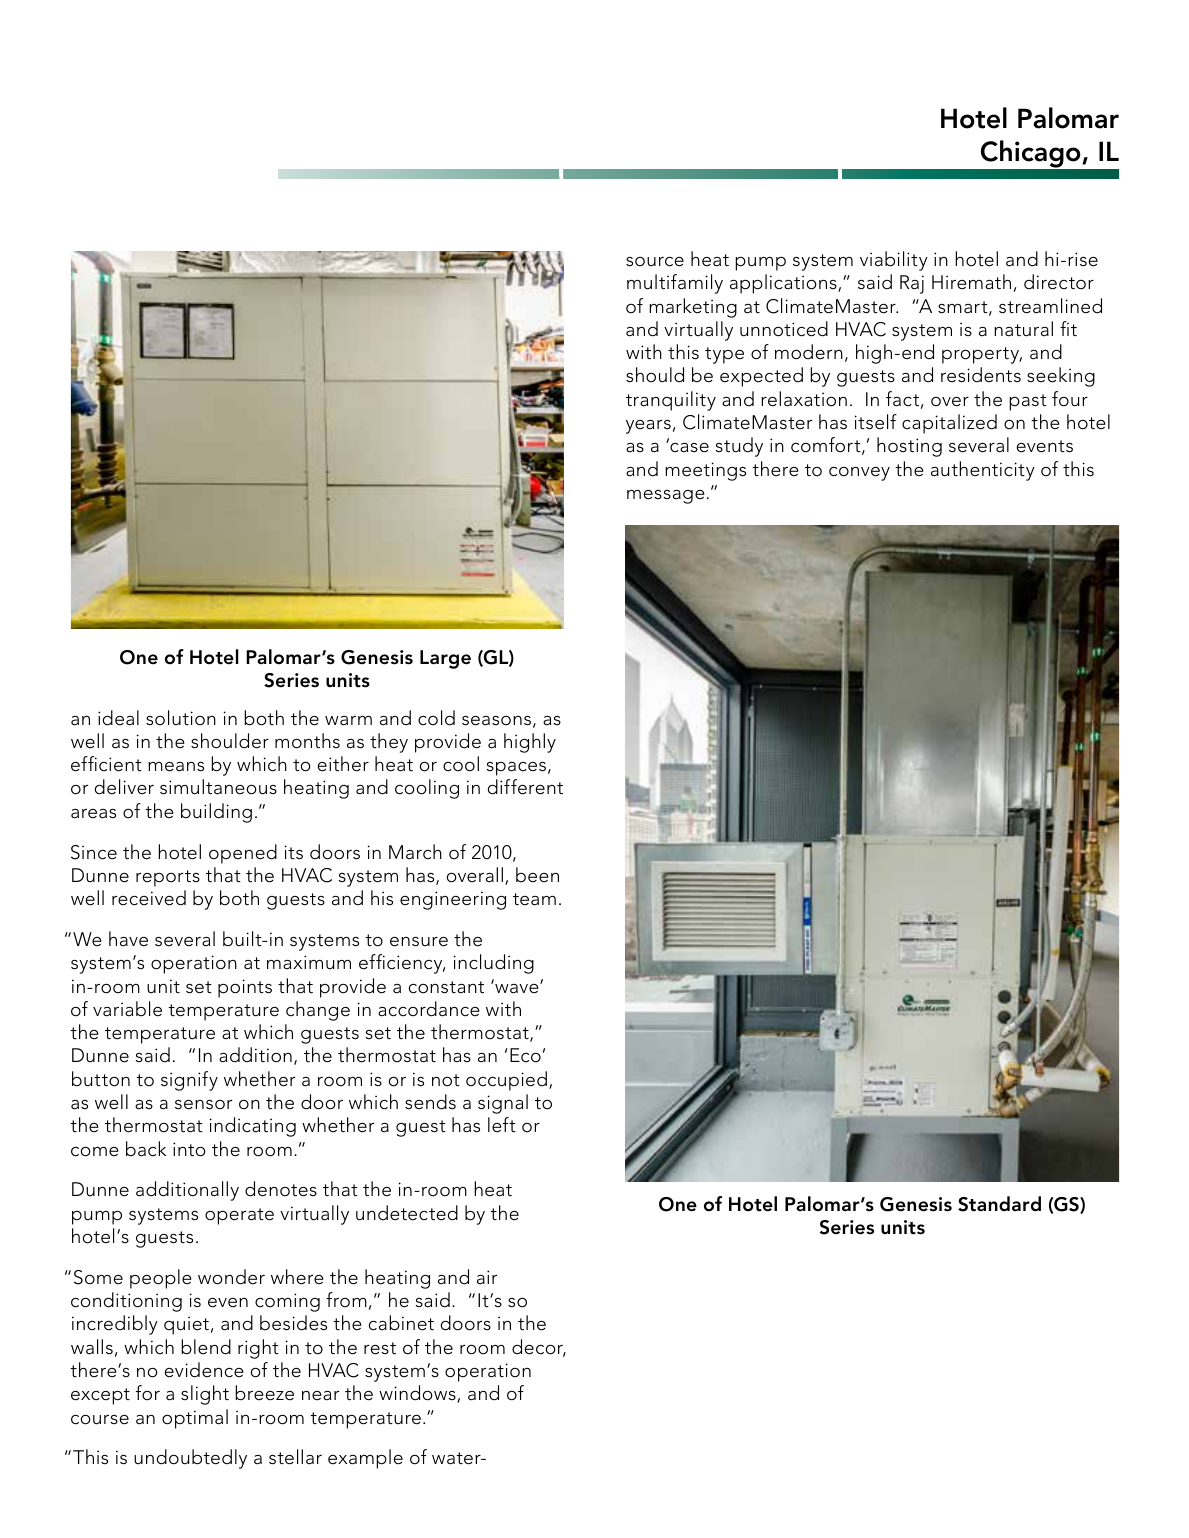 The width and height of the screenshot is (1189, 1538). Describe the element at coordinates (243, 854) in the screenshot. I see `opened` at that location.
